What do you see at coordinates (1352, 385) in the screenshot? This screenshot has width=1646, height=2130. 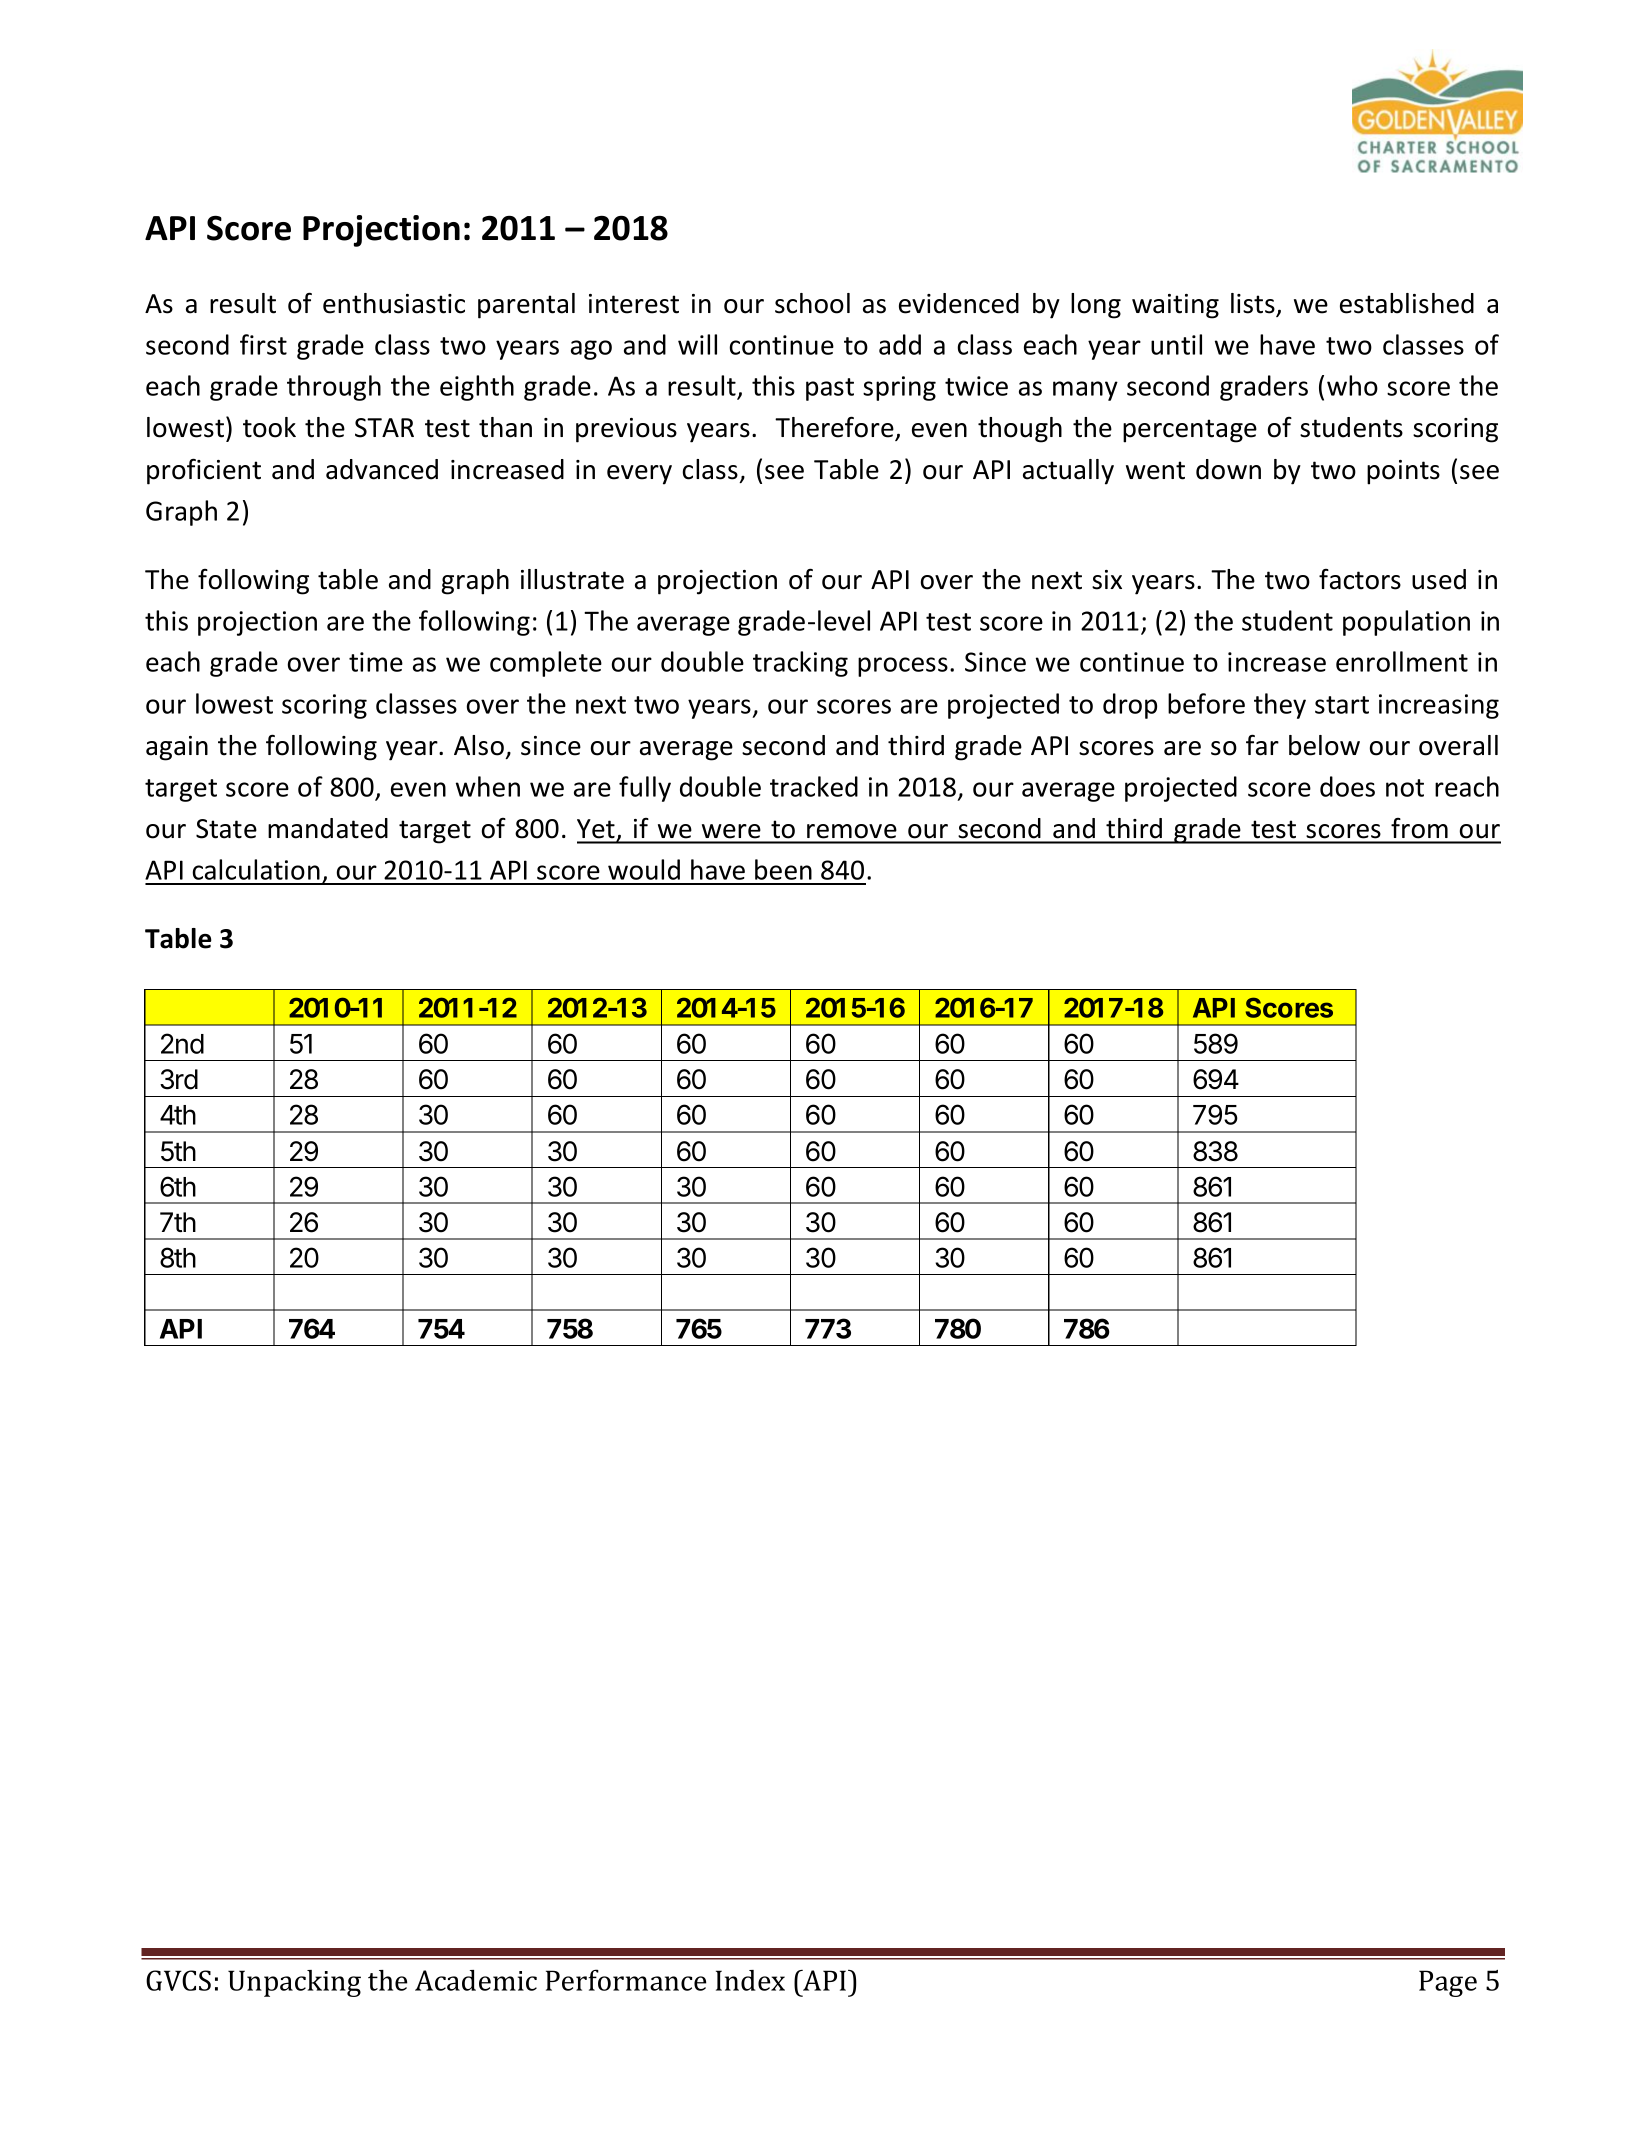 I see `who` at bounding box center [1352, 385].
